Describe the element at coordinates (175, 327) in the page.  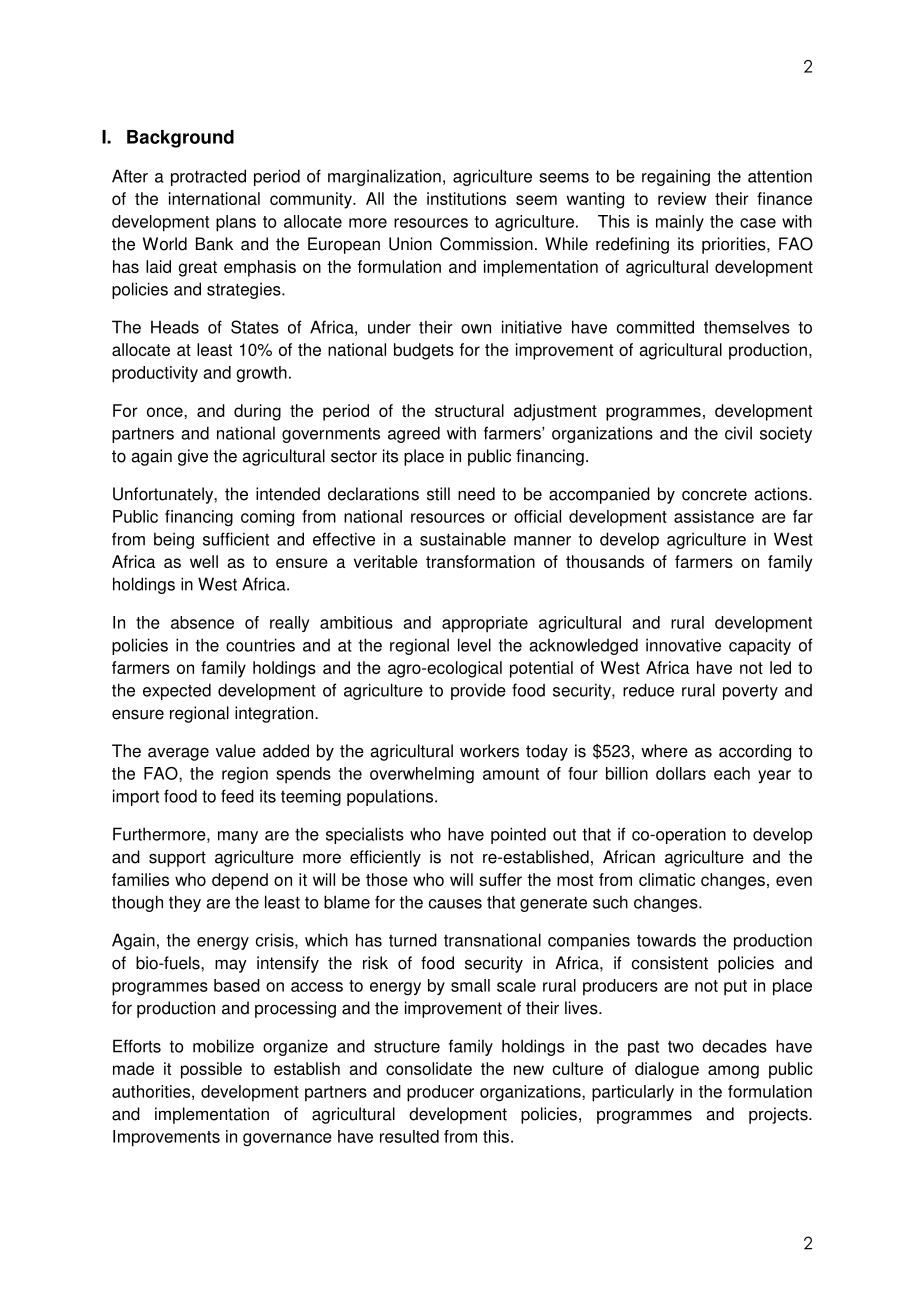
I see `Heads` at that location.
